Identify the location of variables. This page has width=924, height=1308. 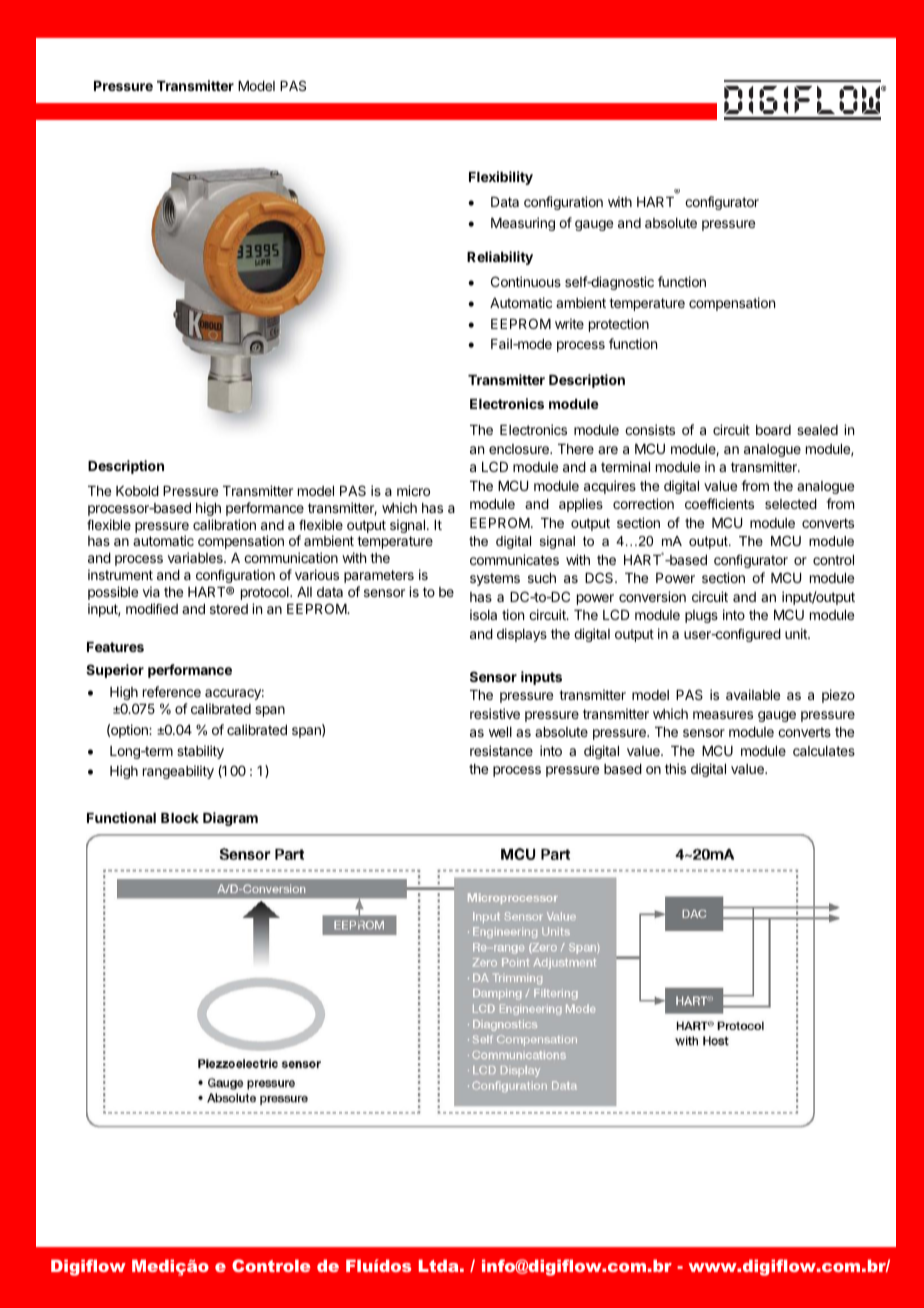
(196, 557).
